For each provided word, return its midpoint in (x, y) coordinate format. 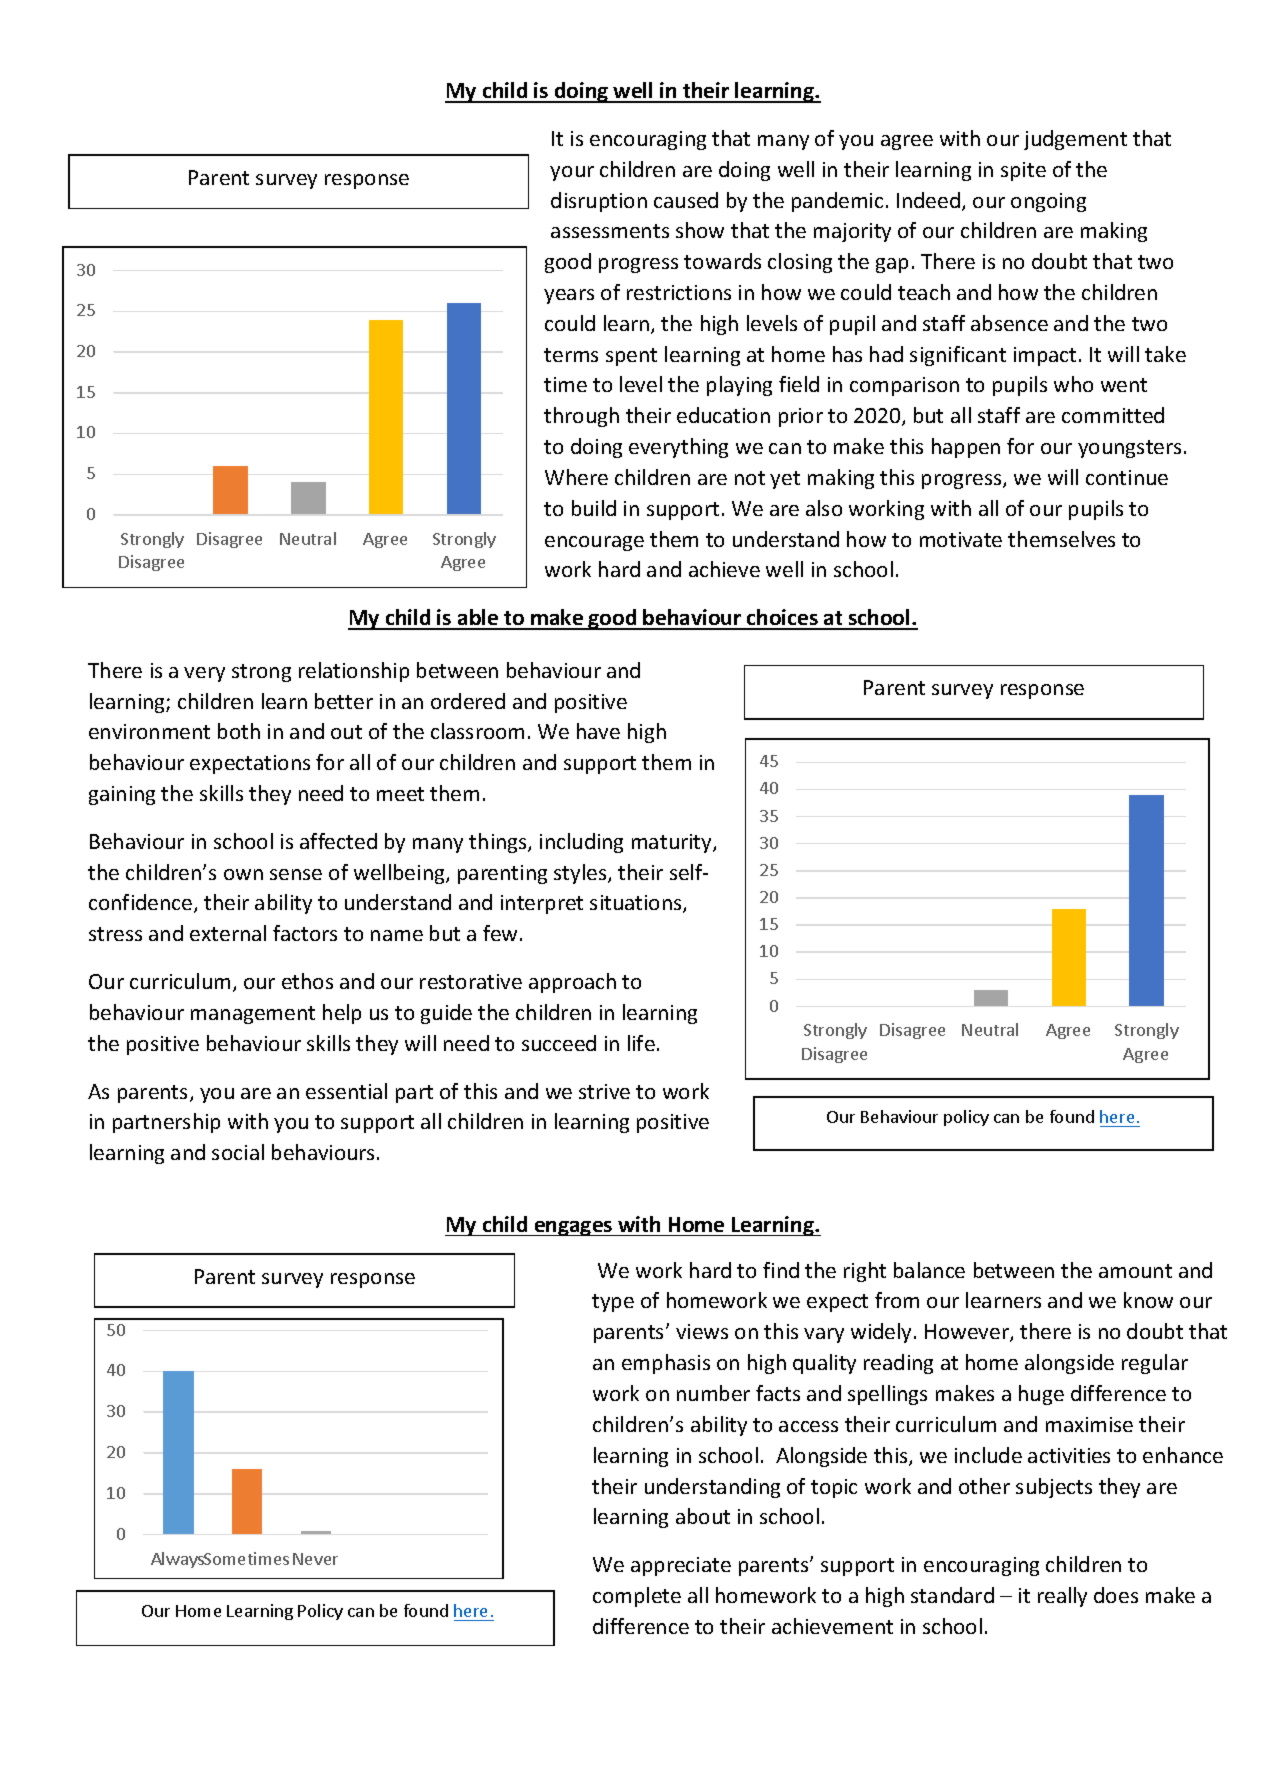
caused (686, 200)
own (243, 874)
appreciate (681, 1566)
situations (637, 904)
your (572, 173)
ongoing (1048, 202)
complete (637, 1597)
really (1062, 1597)
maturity (673, 843)
